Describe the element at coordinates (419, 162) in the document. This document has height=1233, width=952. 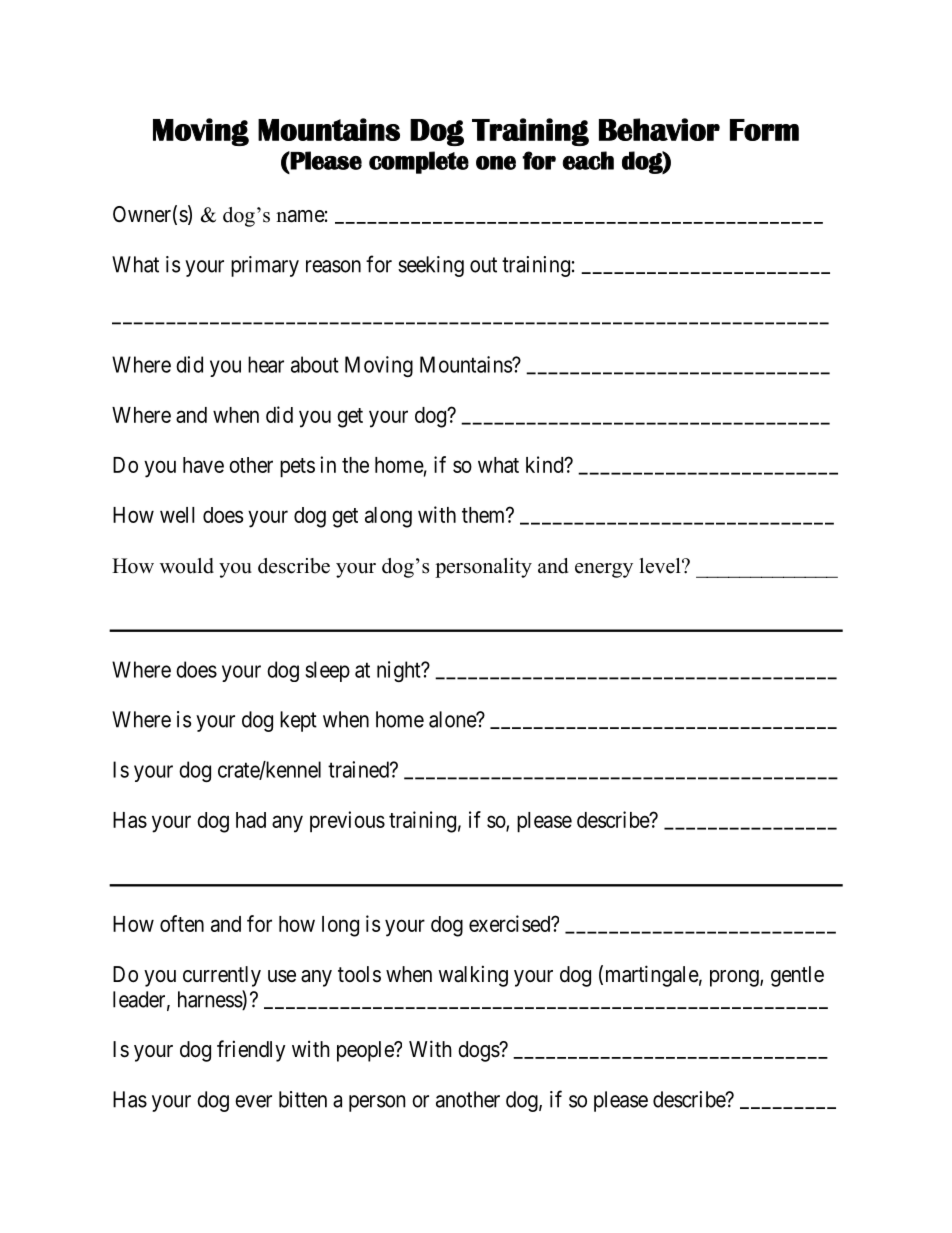
I see `complete` at that location.
